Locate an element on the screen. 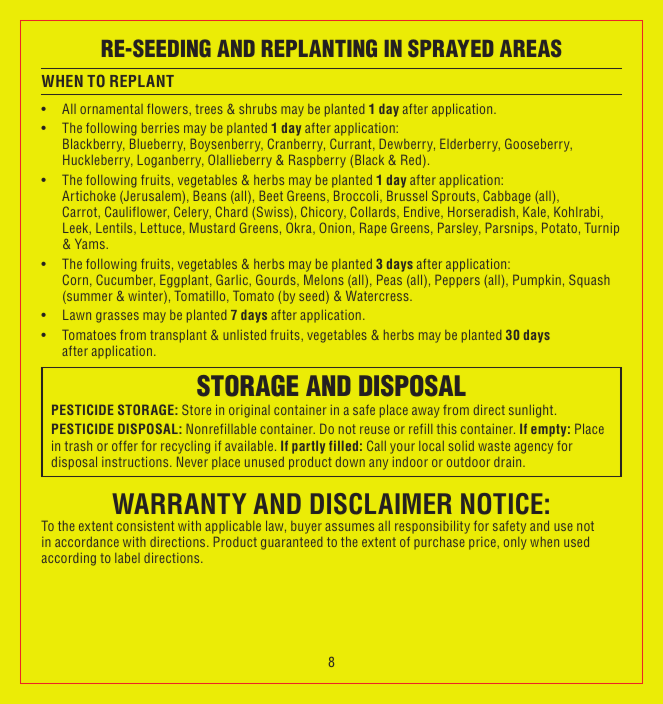 The width and height of the screenshot is (663, 704). shrubs is located at coordinates (258, 109).
